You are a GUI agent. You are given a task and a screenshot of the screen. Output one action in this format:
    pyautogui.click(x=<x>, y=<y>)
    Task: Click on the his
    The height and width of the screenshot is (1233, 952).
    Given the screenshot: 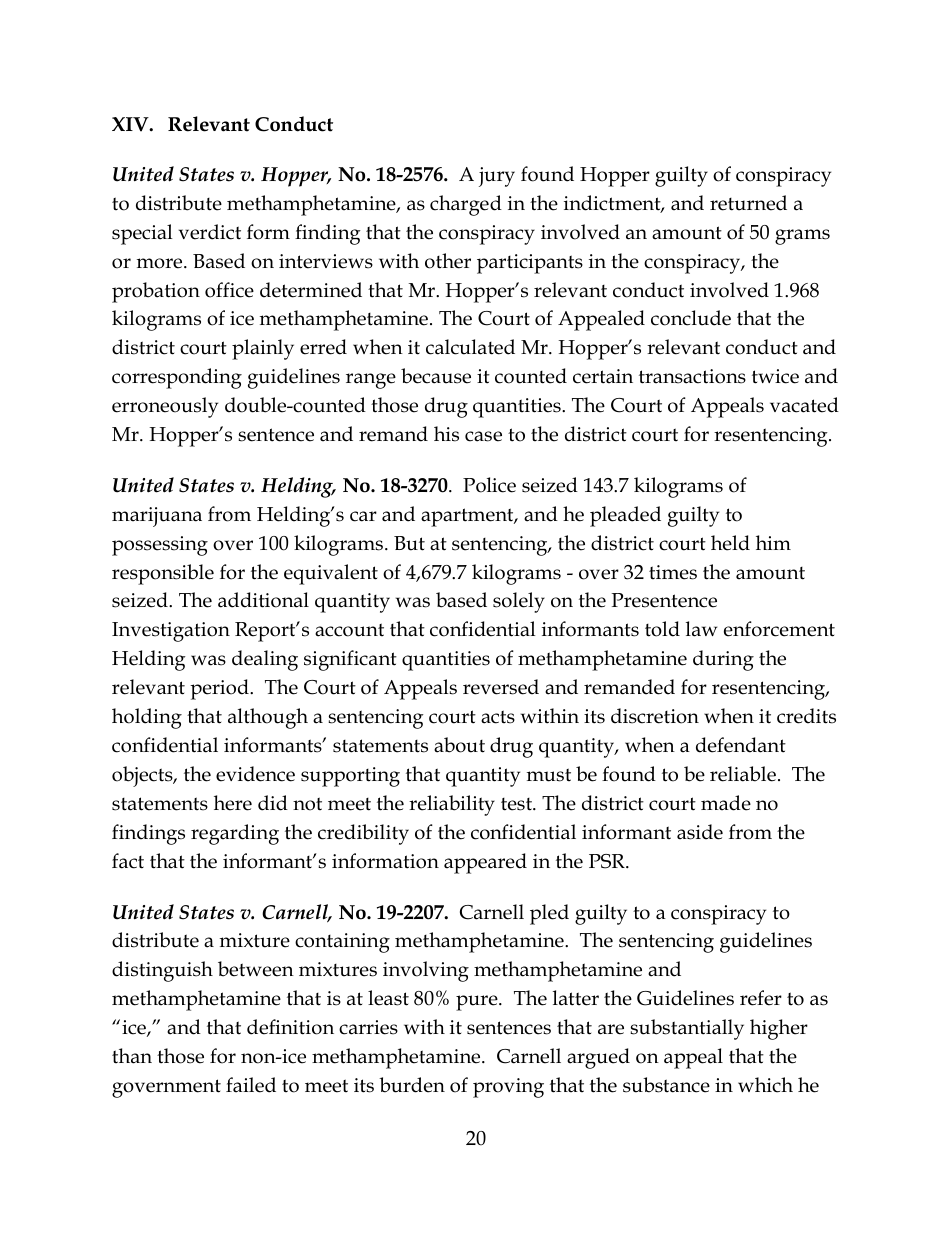 What is the action you would take?
    pyautogui.click(x=446, y=434)
